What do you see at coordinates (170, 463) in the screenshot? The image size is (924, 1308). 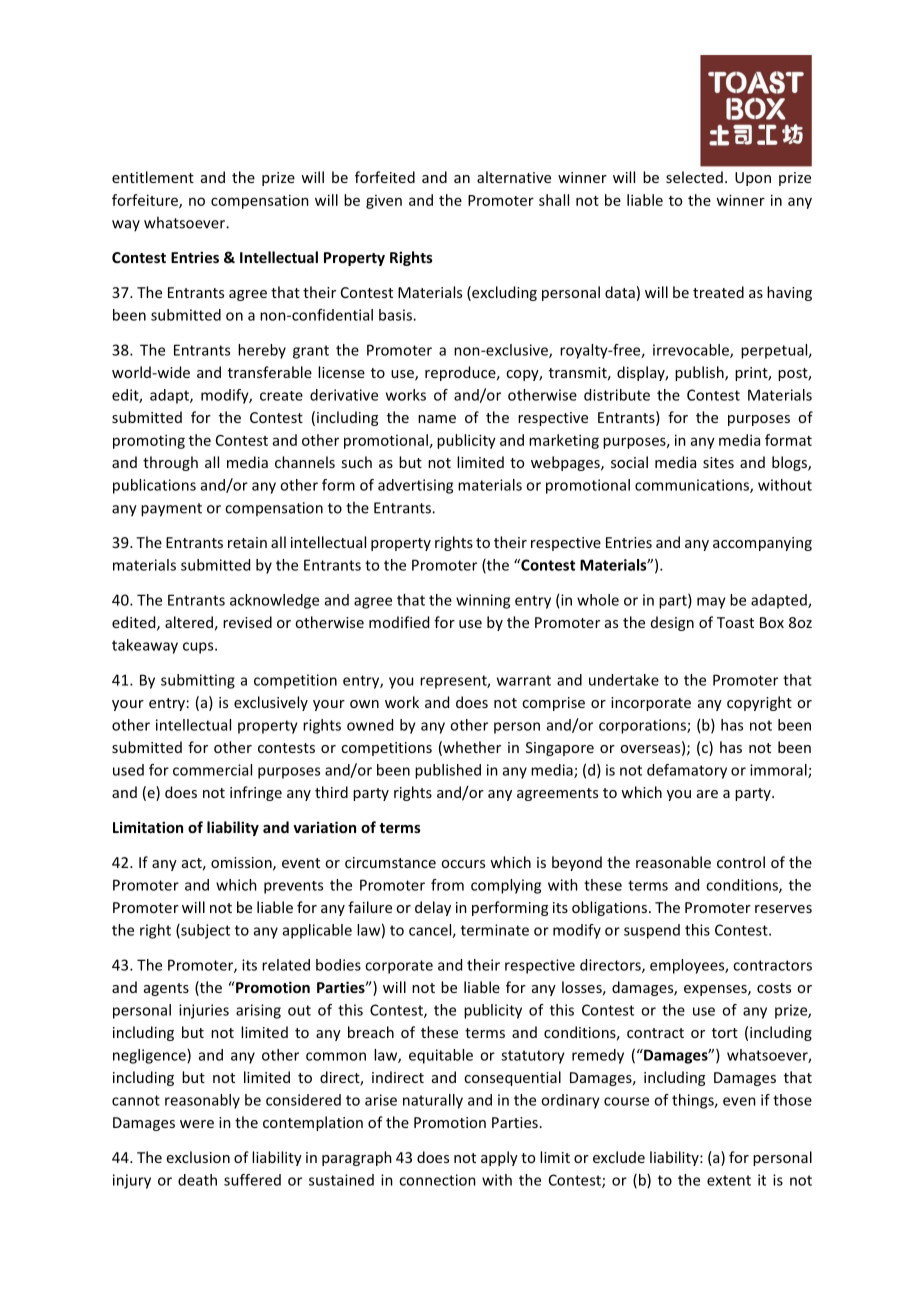 I see `through` at bounding box center [170, 463].
